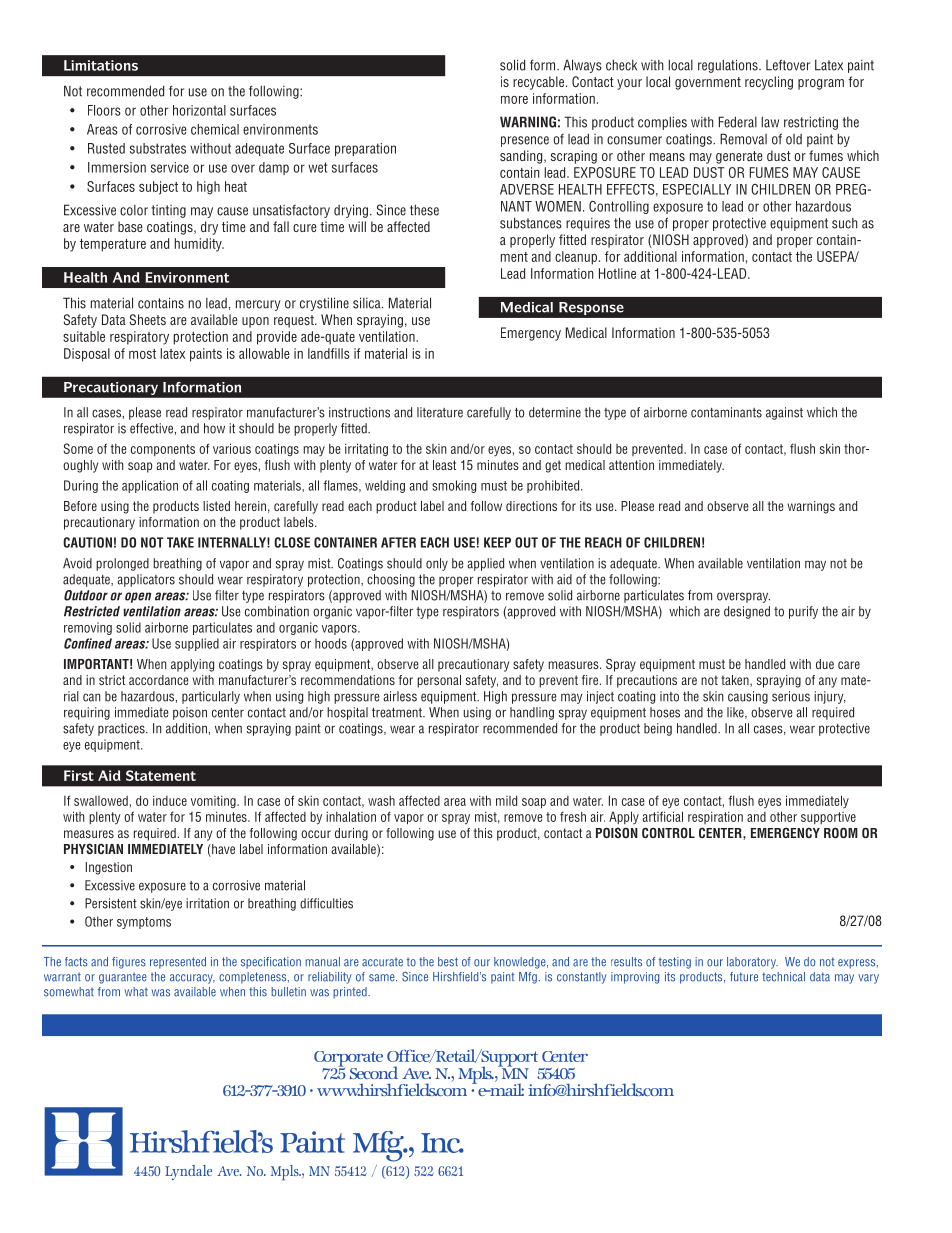 This screenshot has width=952, height=1233. I want to click on designed, so click(747, 612).
